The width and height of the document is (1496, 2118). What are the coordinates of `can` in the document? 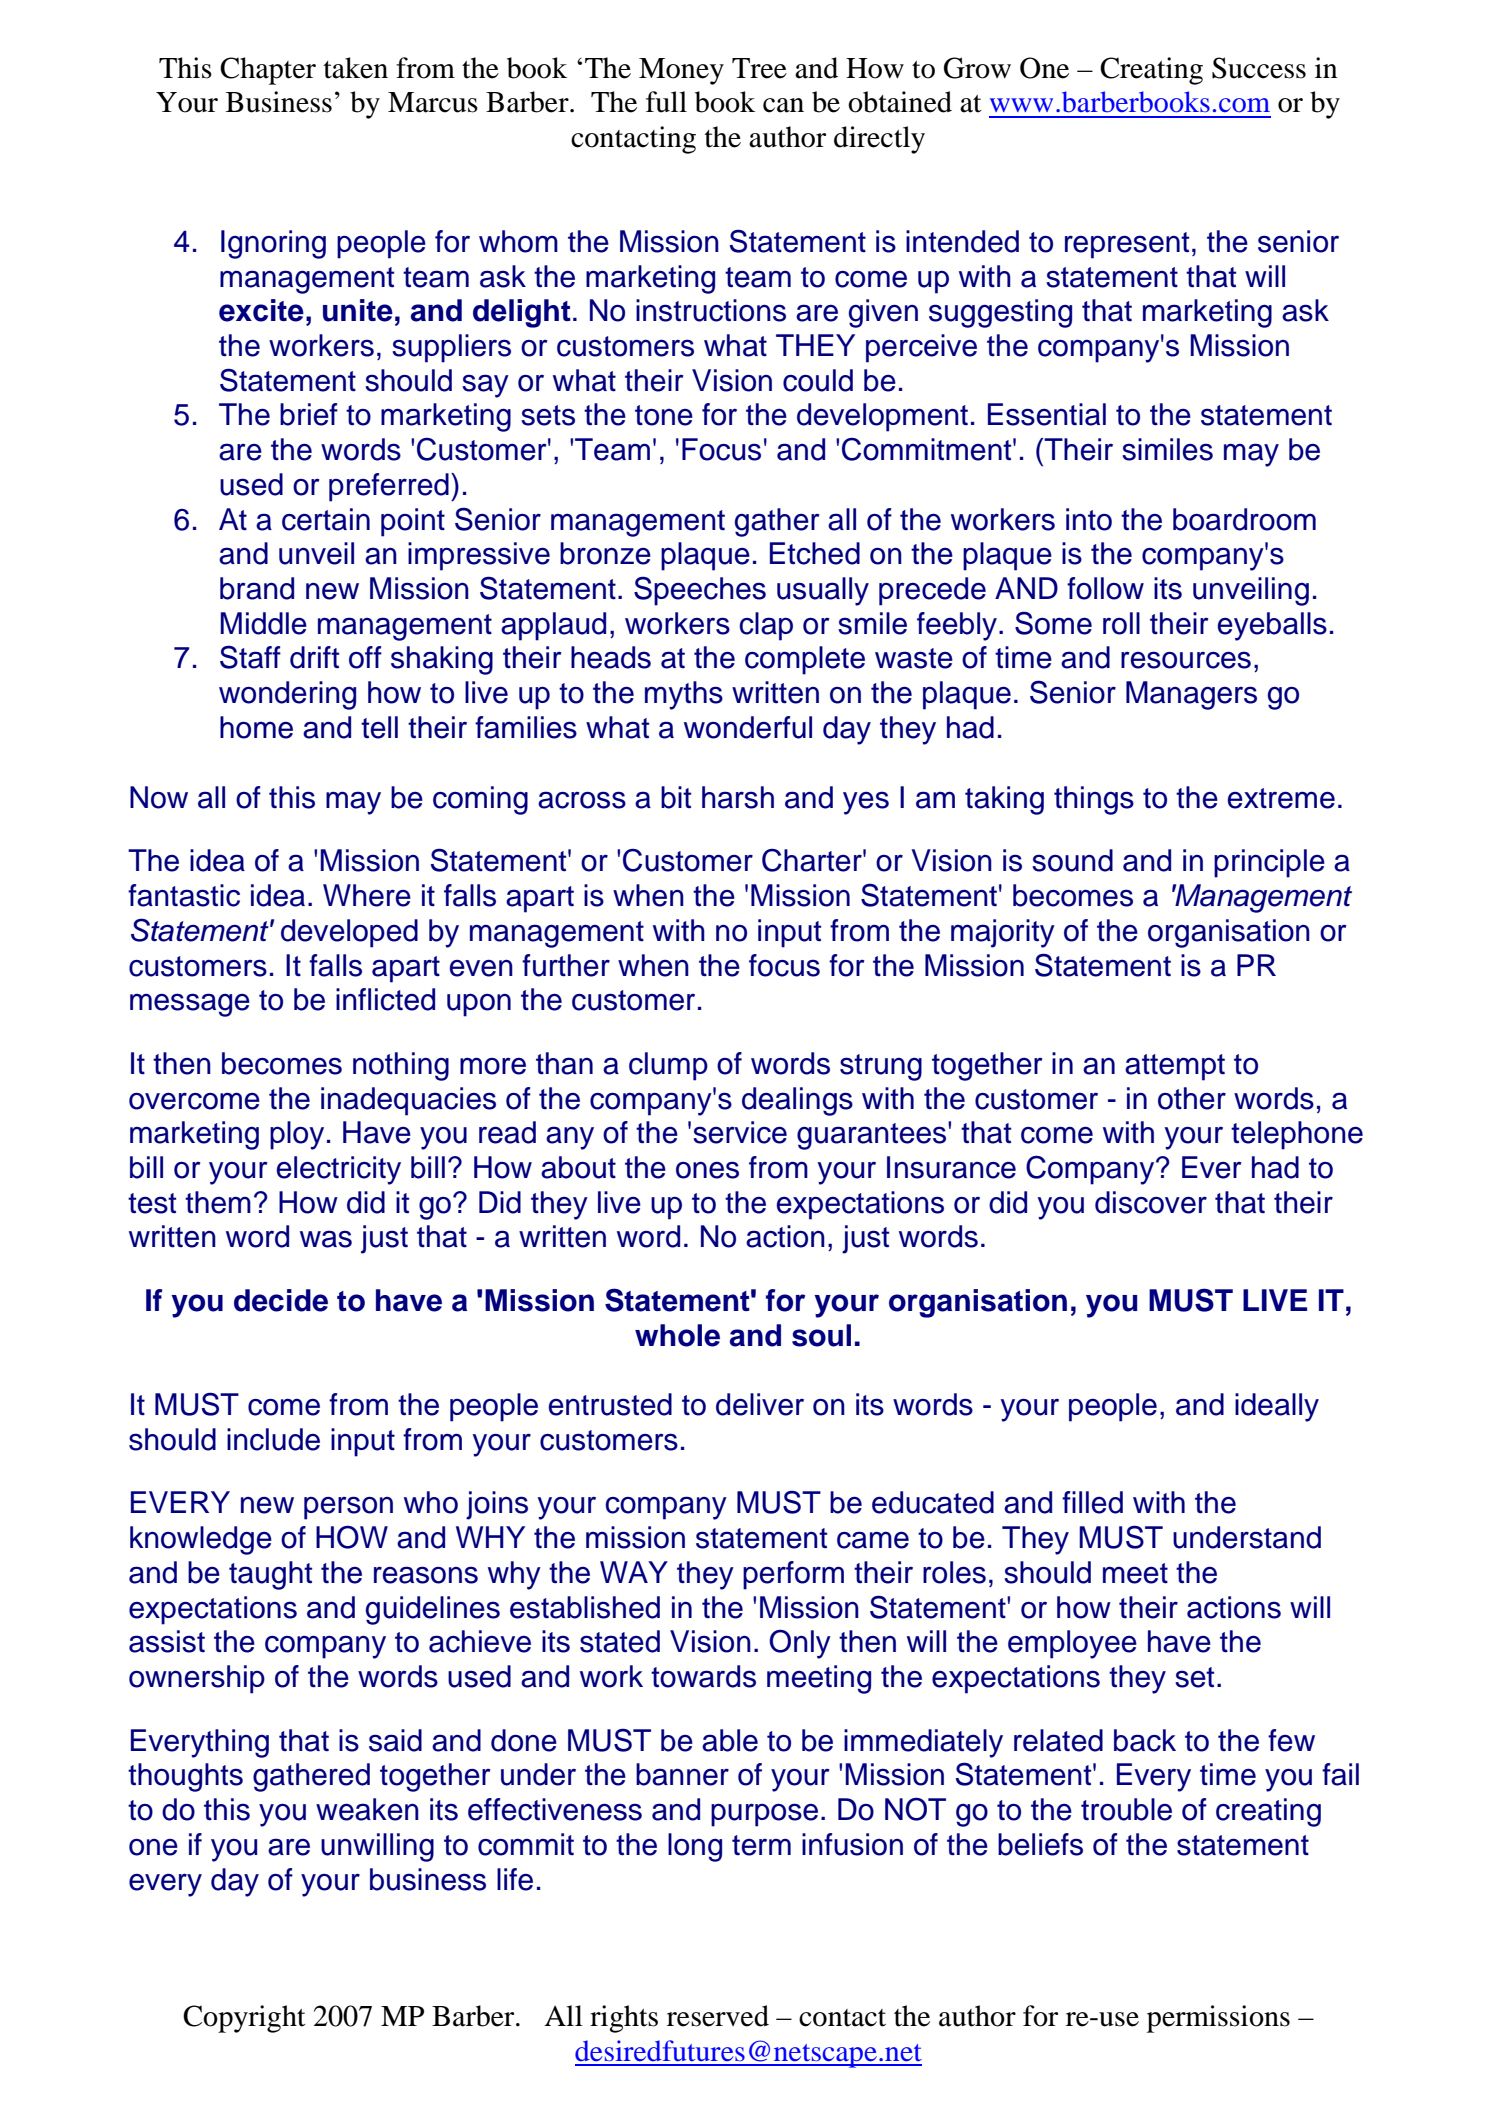 It's located at (783, 105).
